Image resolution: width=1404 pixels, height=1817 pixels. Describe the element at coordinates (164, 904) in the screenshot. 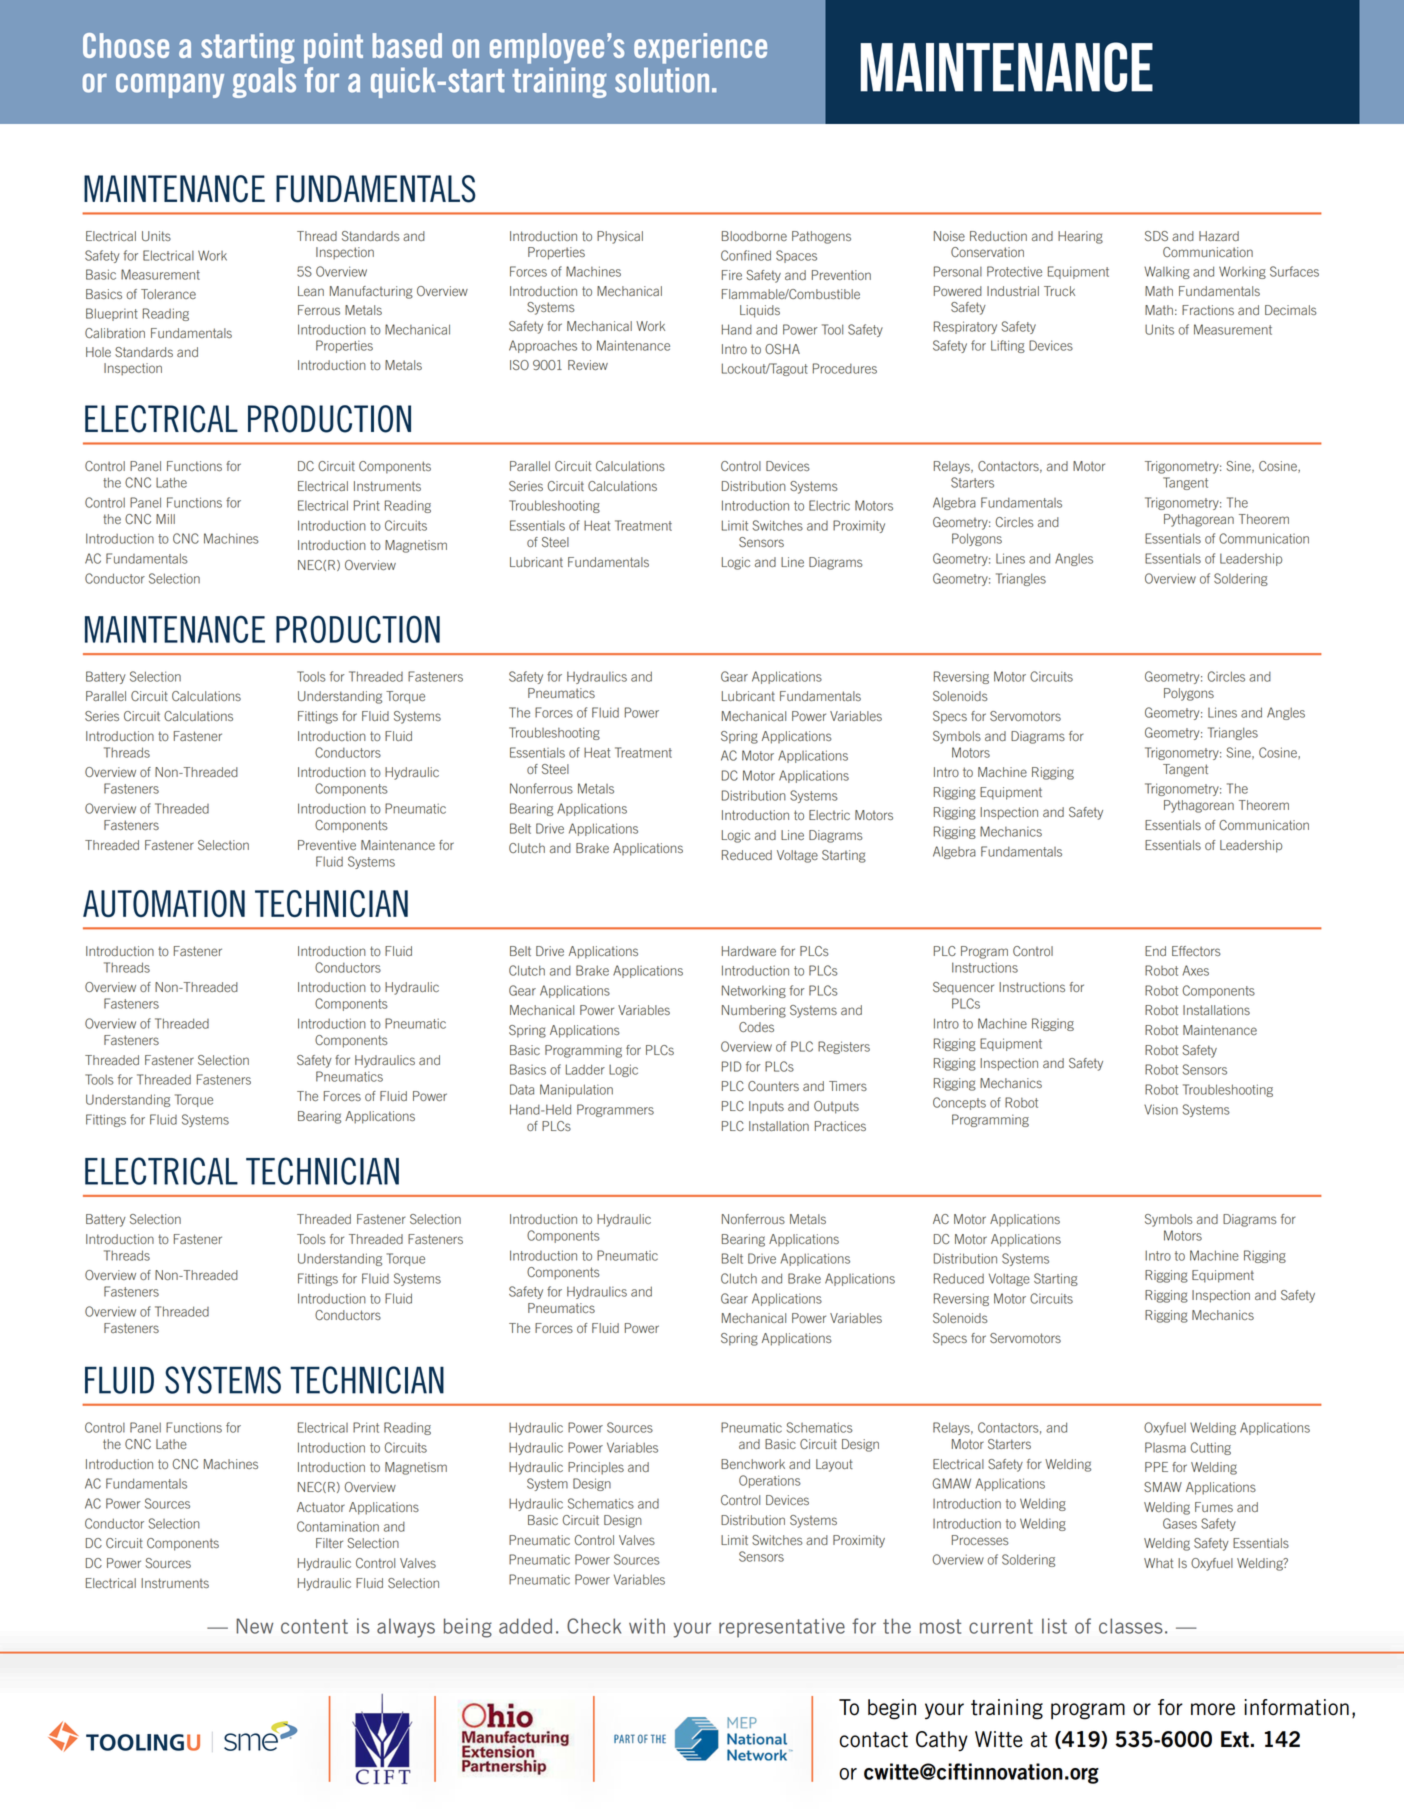

I see `AUTOMATION` at that location.
